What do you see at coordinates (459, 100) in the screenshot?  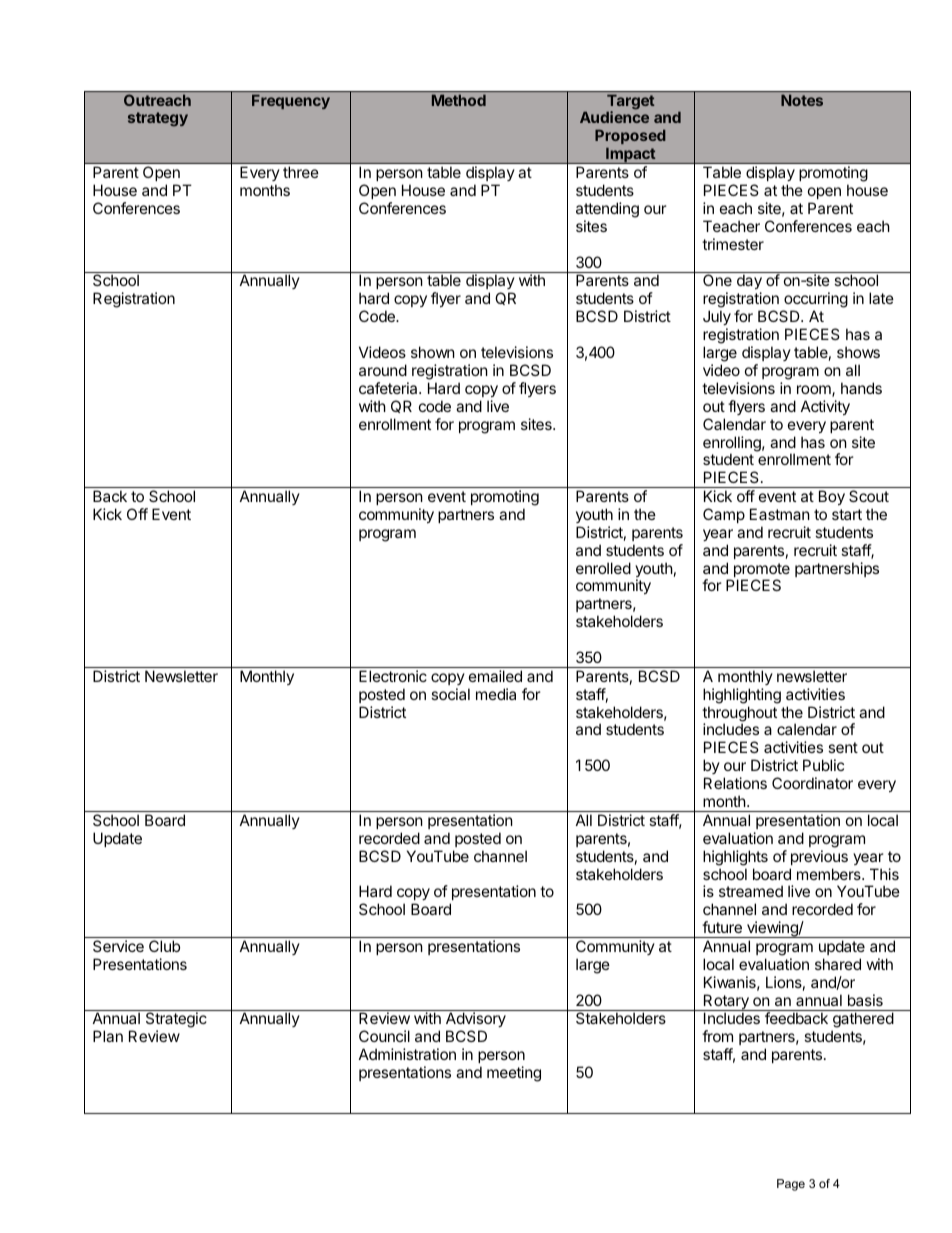 I see `Method` at bounding box center [459, 100].
